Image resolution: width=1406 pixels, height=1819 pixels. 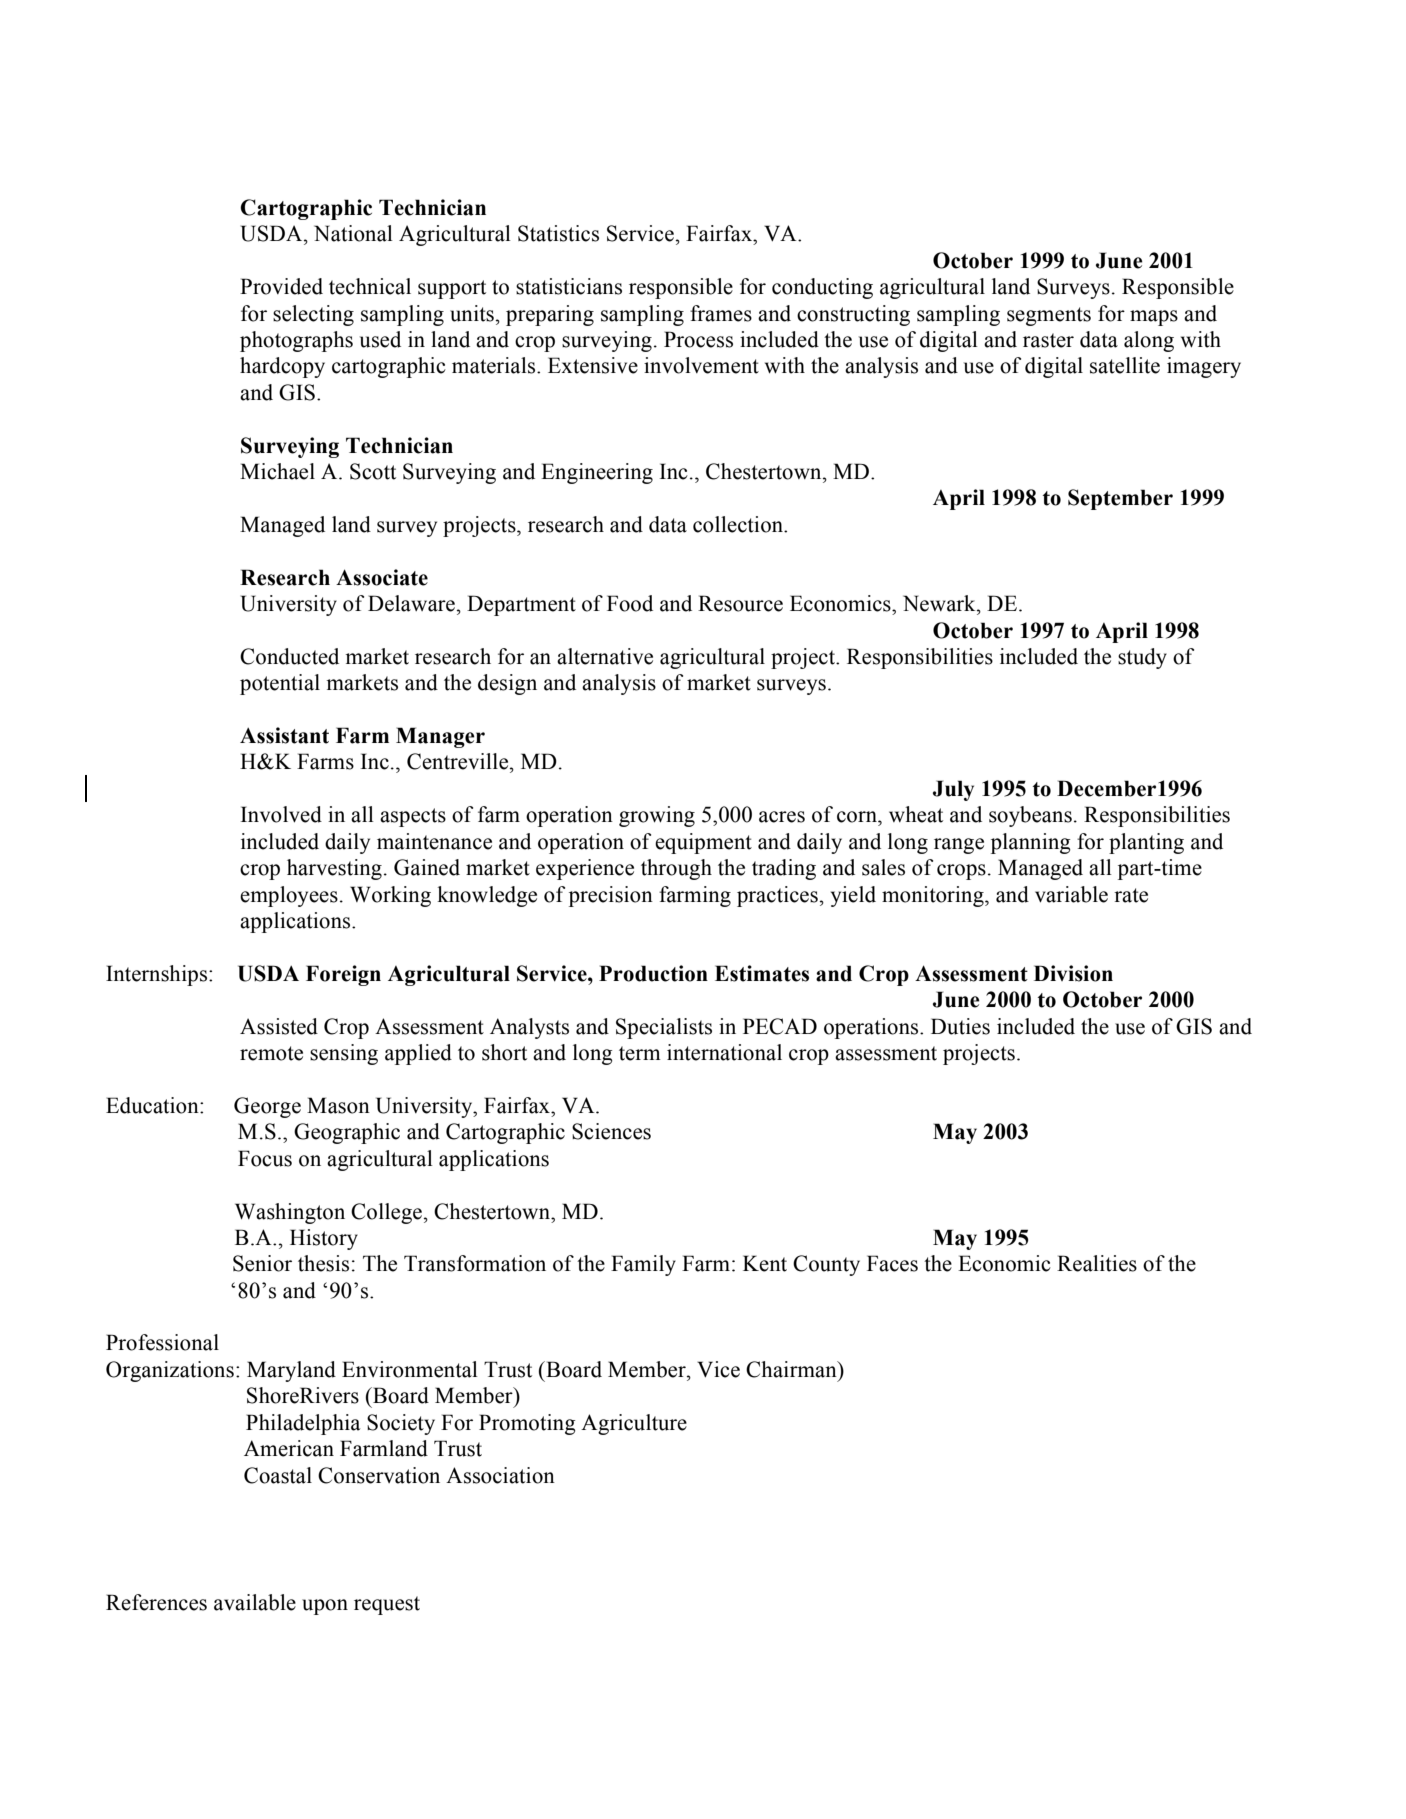 What do you see at coordinates (611, 896) in the screenshot?
I see `precision` at bounding box center [611, 896].
